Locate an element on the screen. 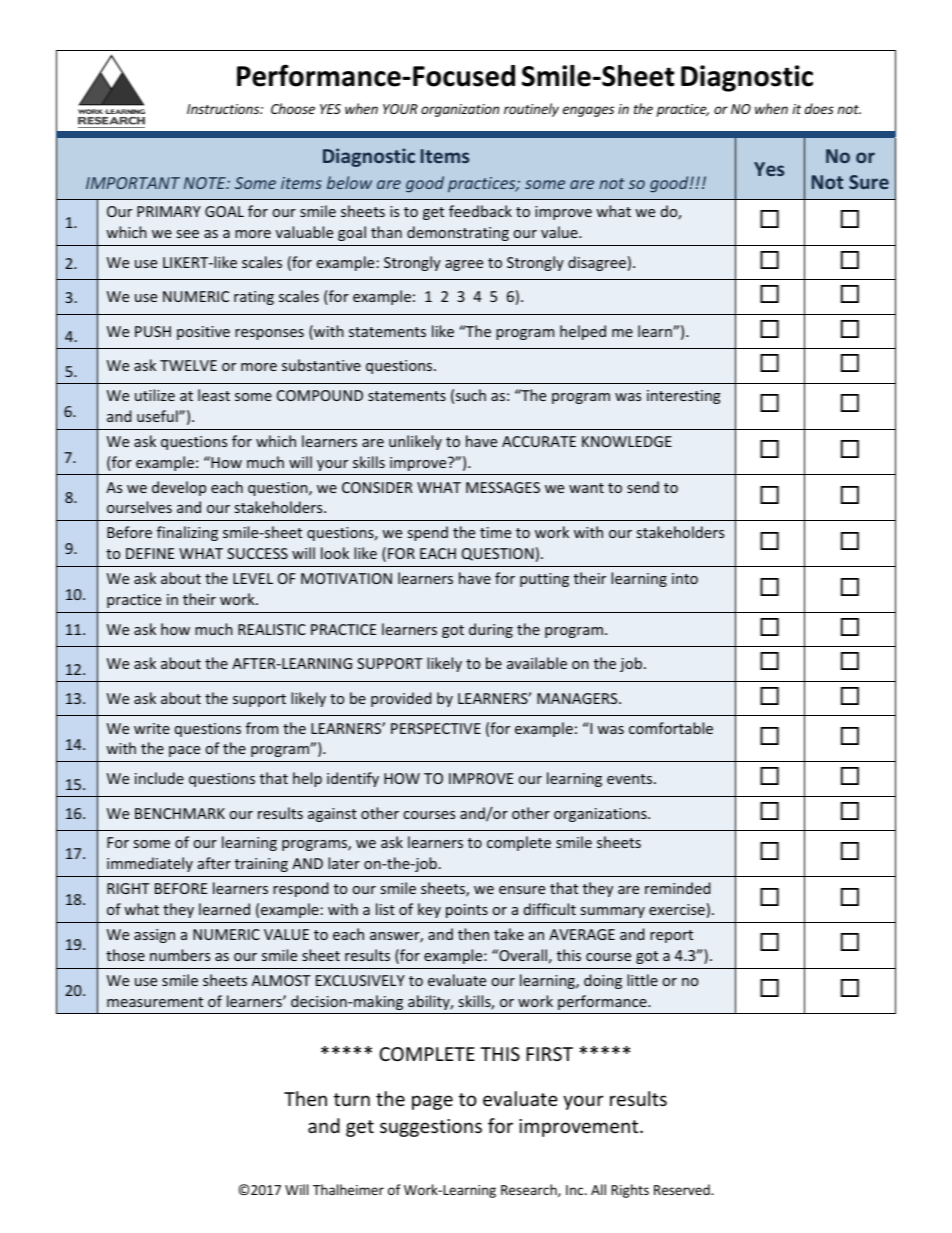 The width and height of the screenshot is (952, 1233). Reserved is located at coordinates (683, 1189).
